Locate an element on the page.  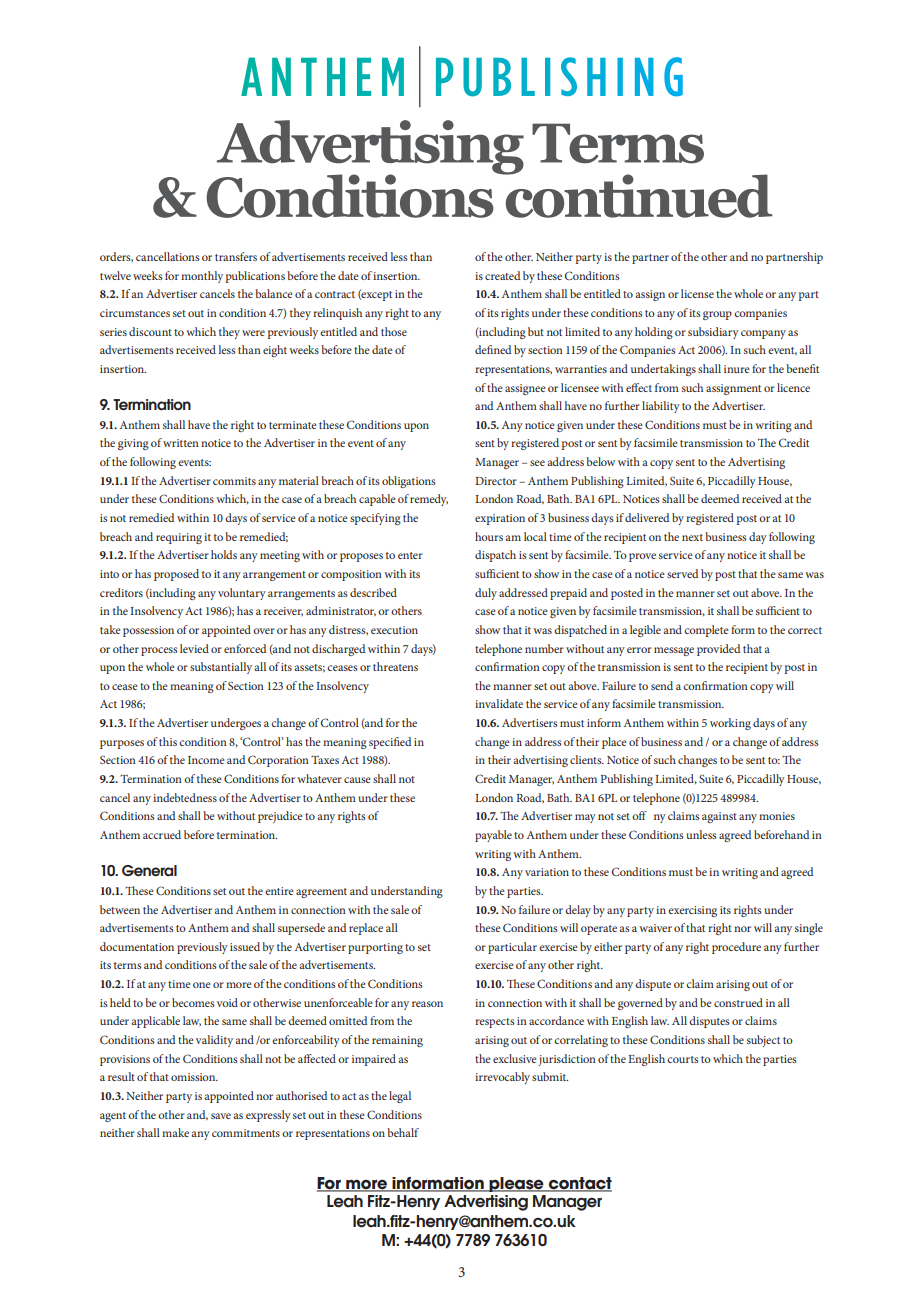
complete is located at coordinates (706, 631).
